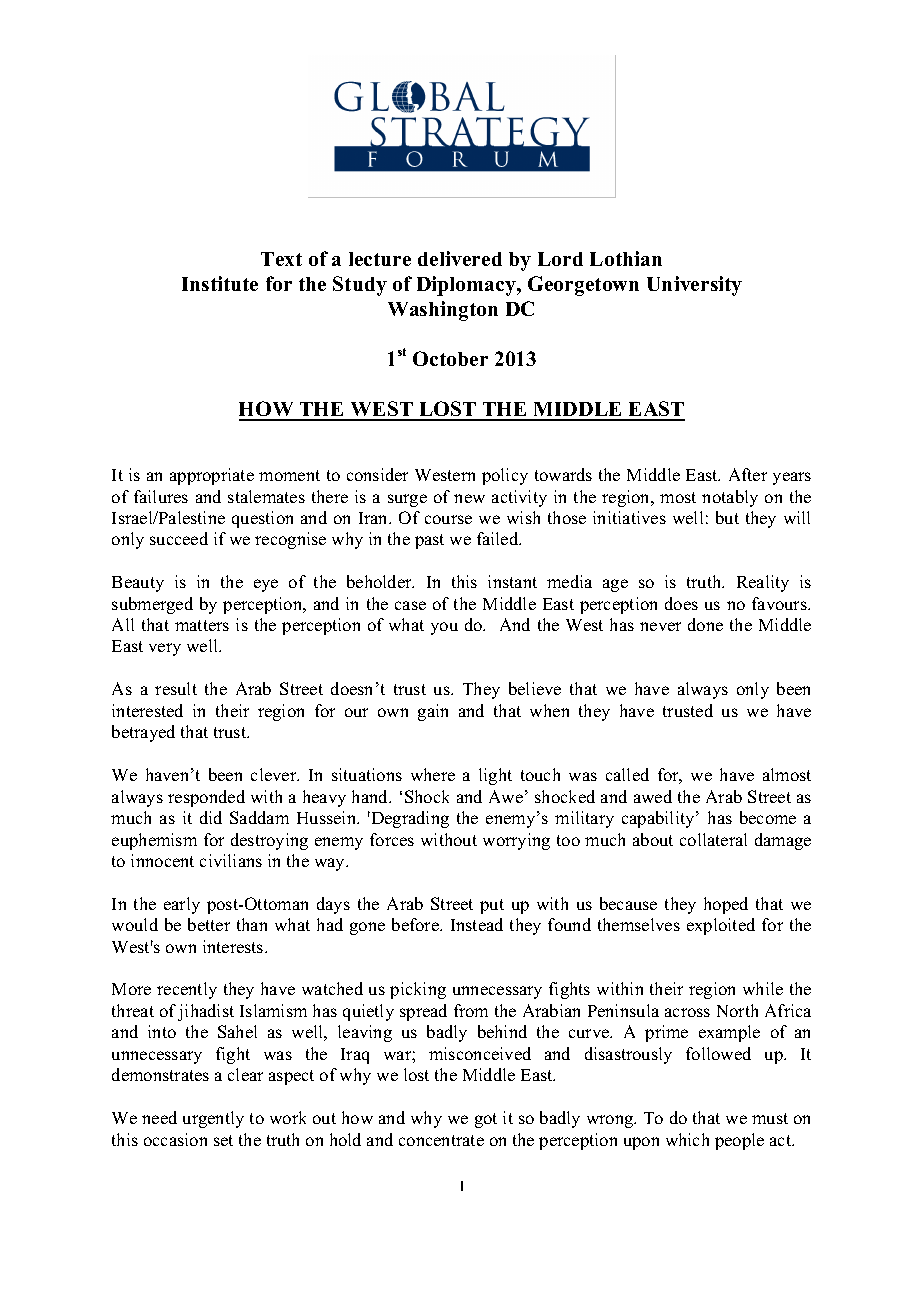 The height and width of the page is (1308, 924). I want to click on appropriate, so click(212, 476).
